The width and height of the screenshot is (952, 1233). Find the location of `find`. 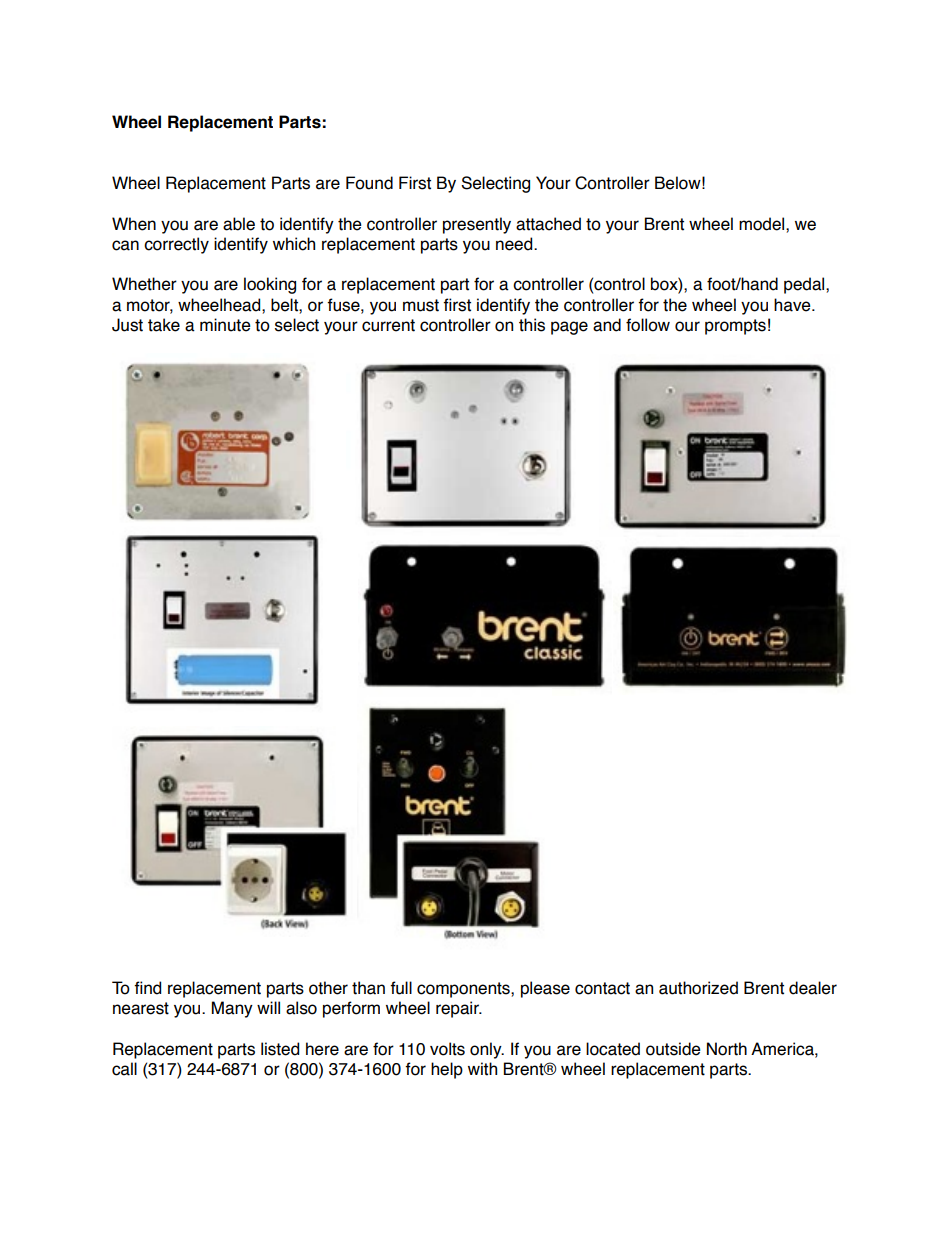

find is located at coordinates (147, 988).
